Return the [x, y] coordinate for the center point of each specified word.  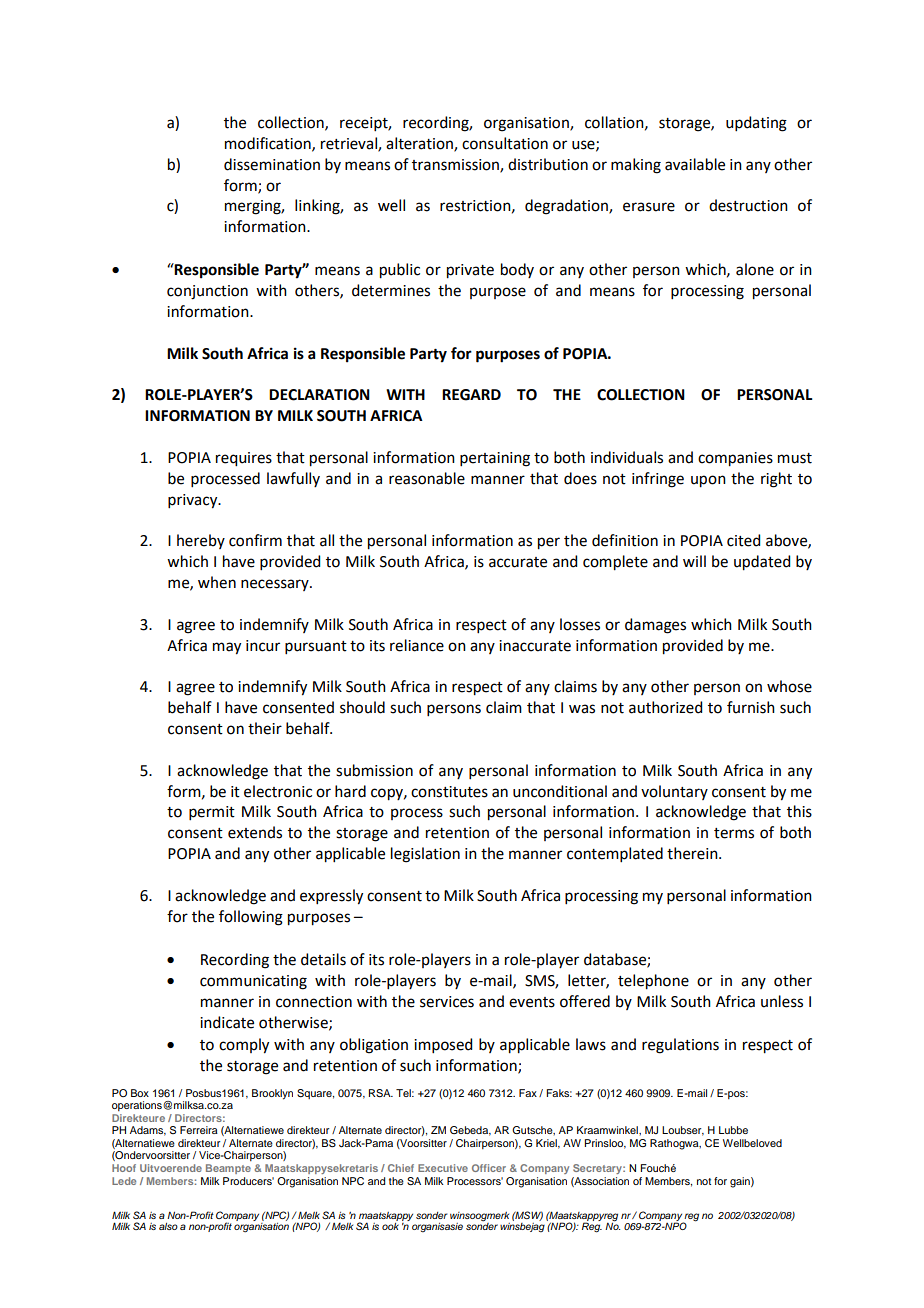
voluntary [674, 792]
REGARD [471, 395]
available [695, 164]
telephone [653, 982]
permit [212, 813]
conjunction [207, 292]
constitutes [449, 792]
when [217, 582]
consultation [505, 143]
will [694, 561]
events [532, 1002]
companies [735, 459]
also [168, 1226]
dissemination [272, 164]
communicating [253, 982]
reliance [417, 645]
